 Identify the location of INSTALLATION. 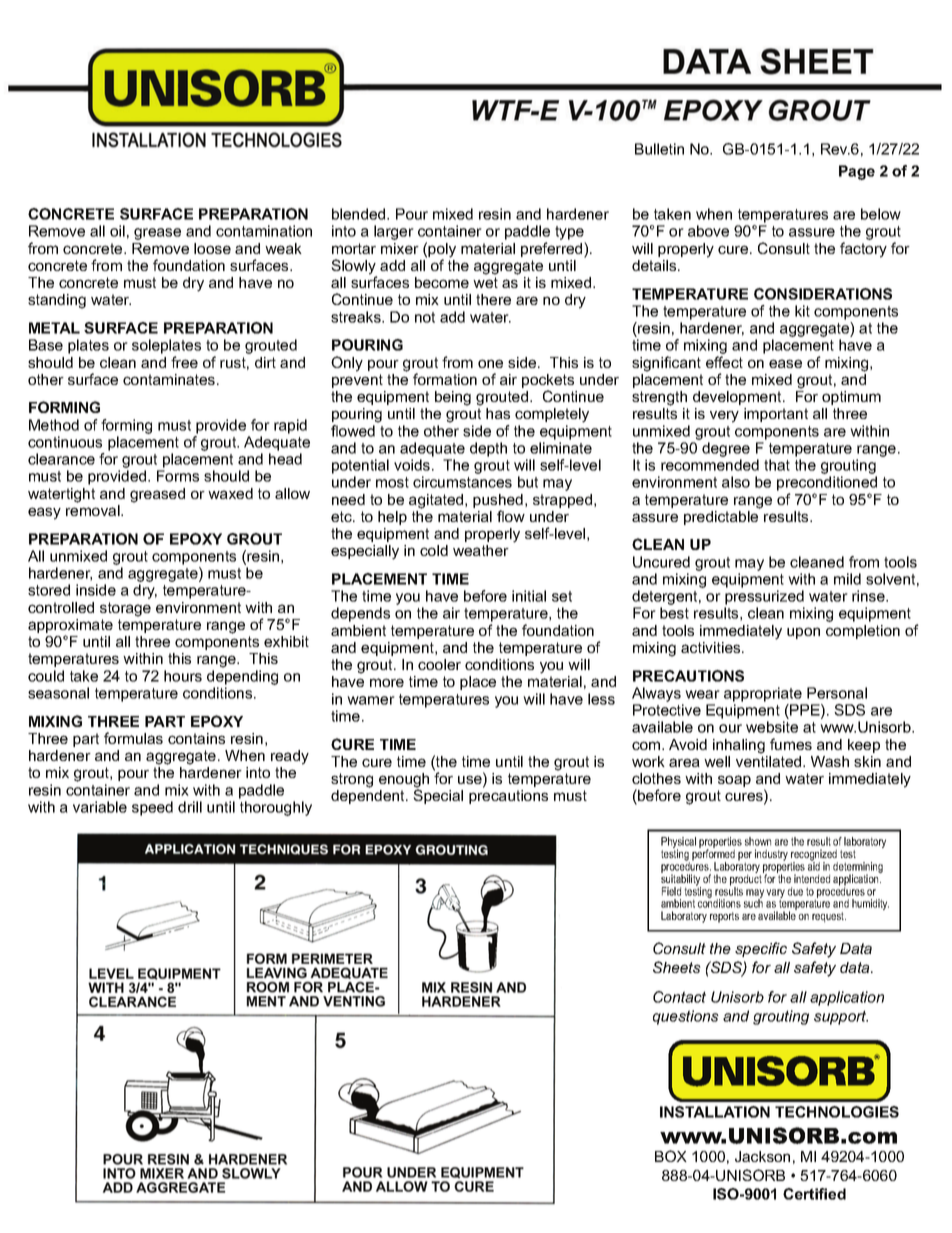
(715, 1112).
